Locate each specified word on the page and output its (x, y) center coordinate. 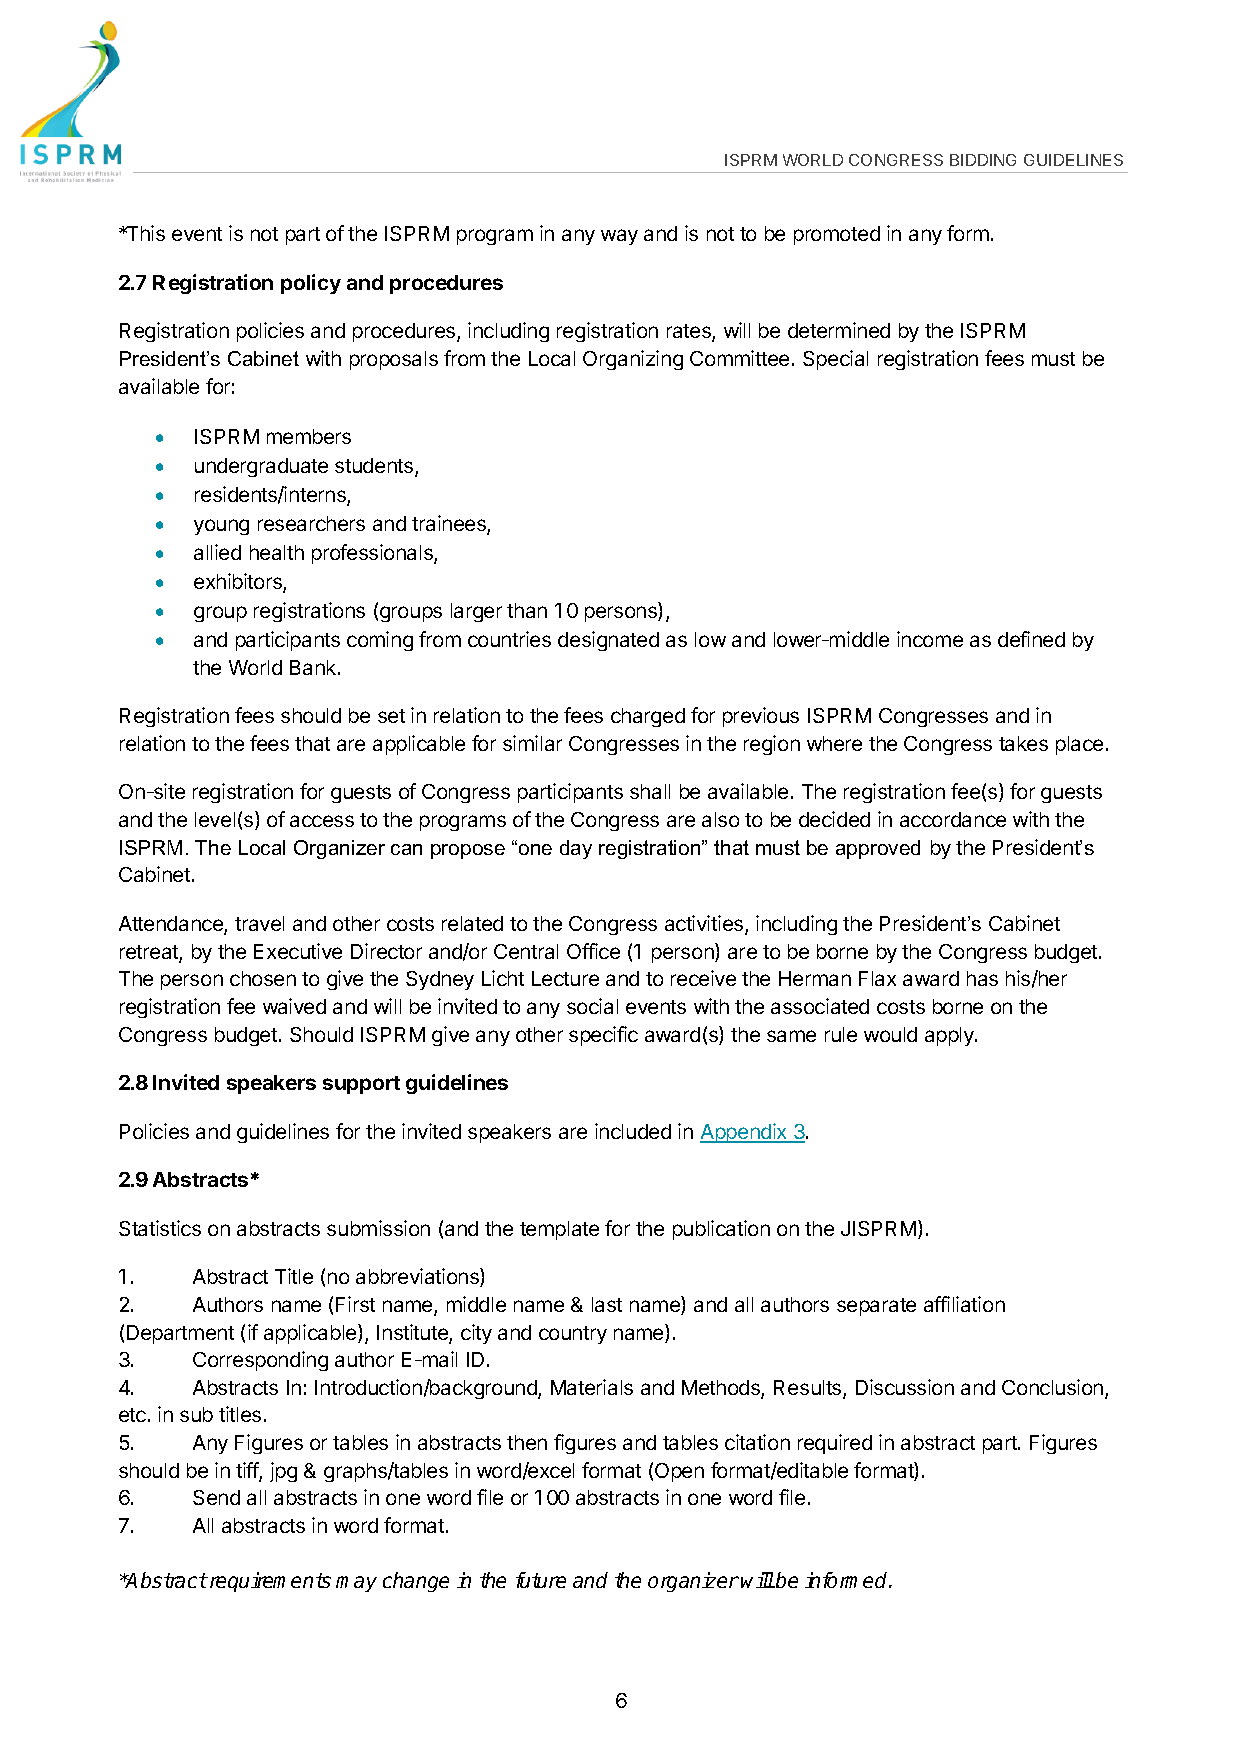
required (835, 1444)
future (541, 1580)
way (619, 237)
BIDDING (983, 160)
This (144, 233)
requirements (270, 1582)
